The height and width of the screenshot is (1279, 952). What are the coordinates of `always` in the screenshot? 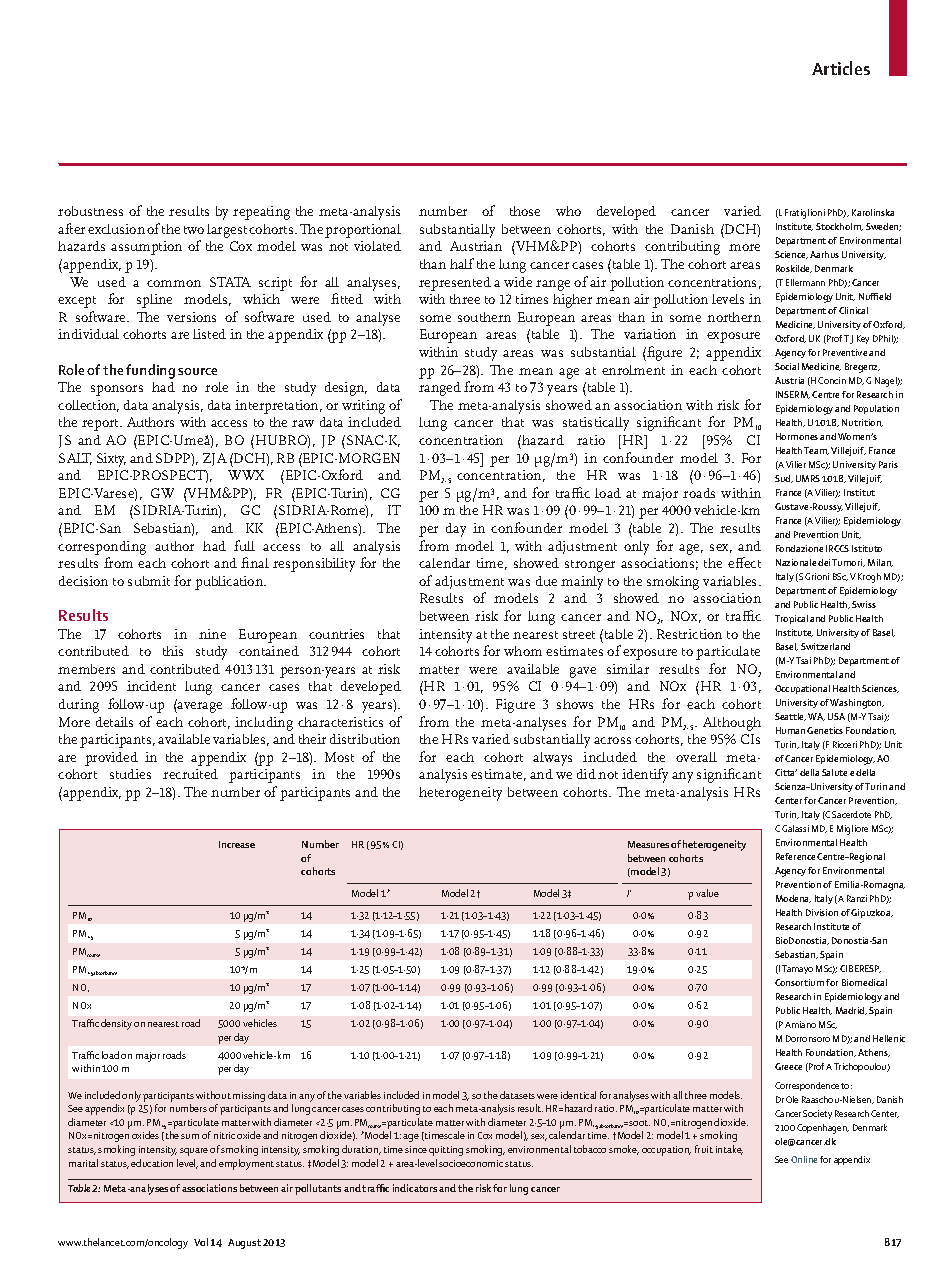 It's located at (552, 759).
